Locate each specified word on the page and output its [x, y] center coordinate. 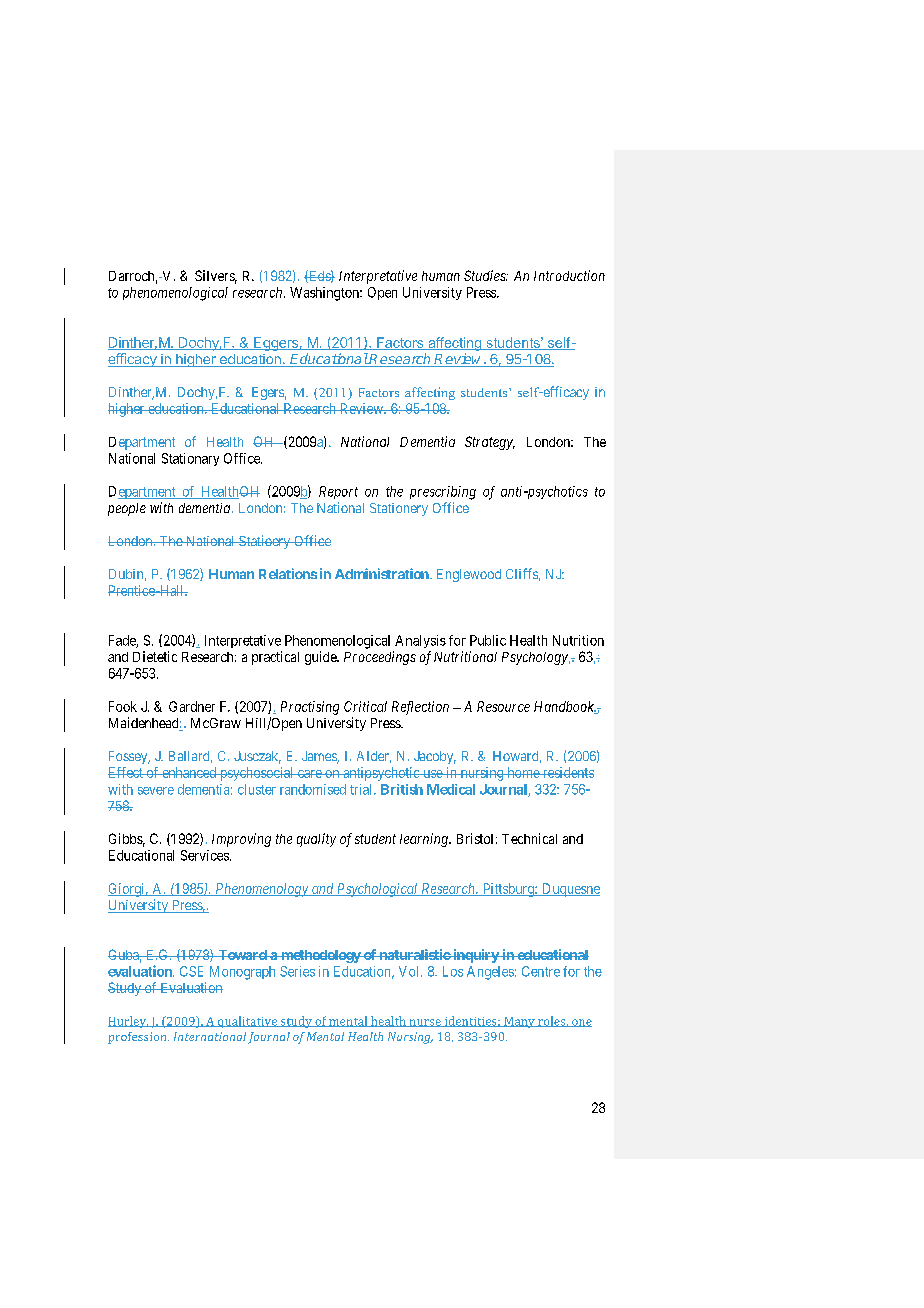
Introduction [569, 275]
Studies [486, 275]
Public [488, 640]
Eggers [276, 344]
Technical [529, 838]
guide [321, 658]
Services [205, 855]
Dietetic [155, 656]
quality [316, 840]
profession [138, 1038]
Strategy [490, 443]
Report [338, 492]
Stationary [190, 459]
